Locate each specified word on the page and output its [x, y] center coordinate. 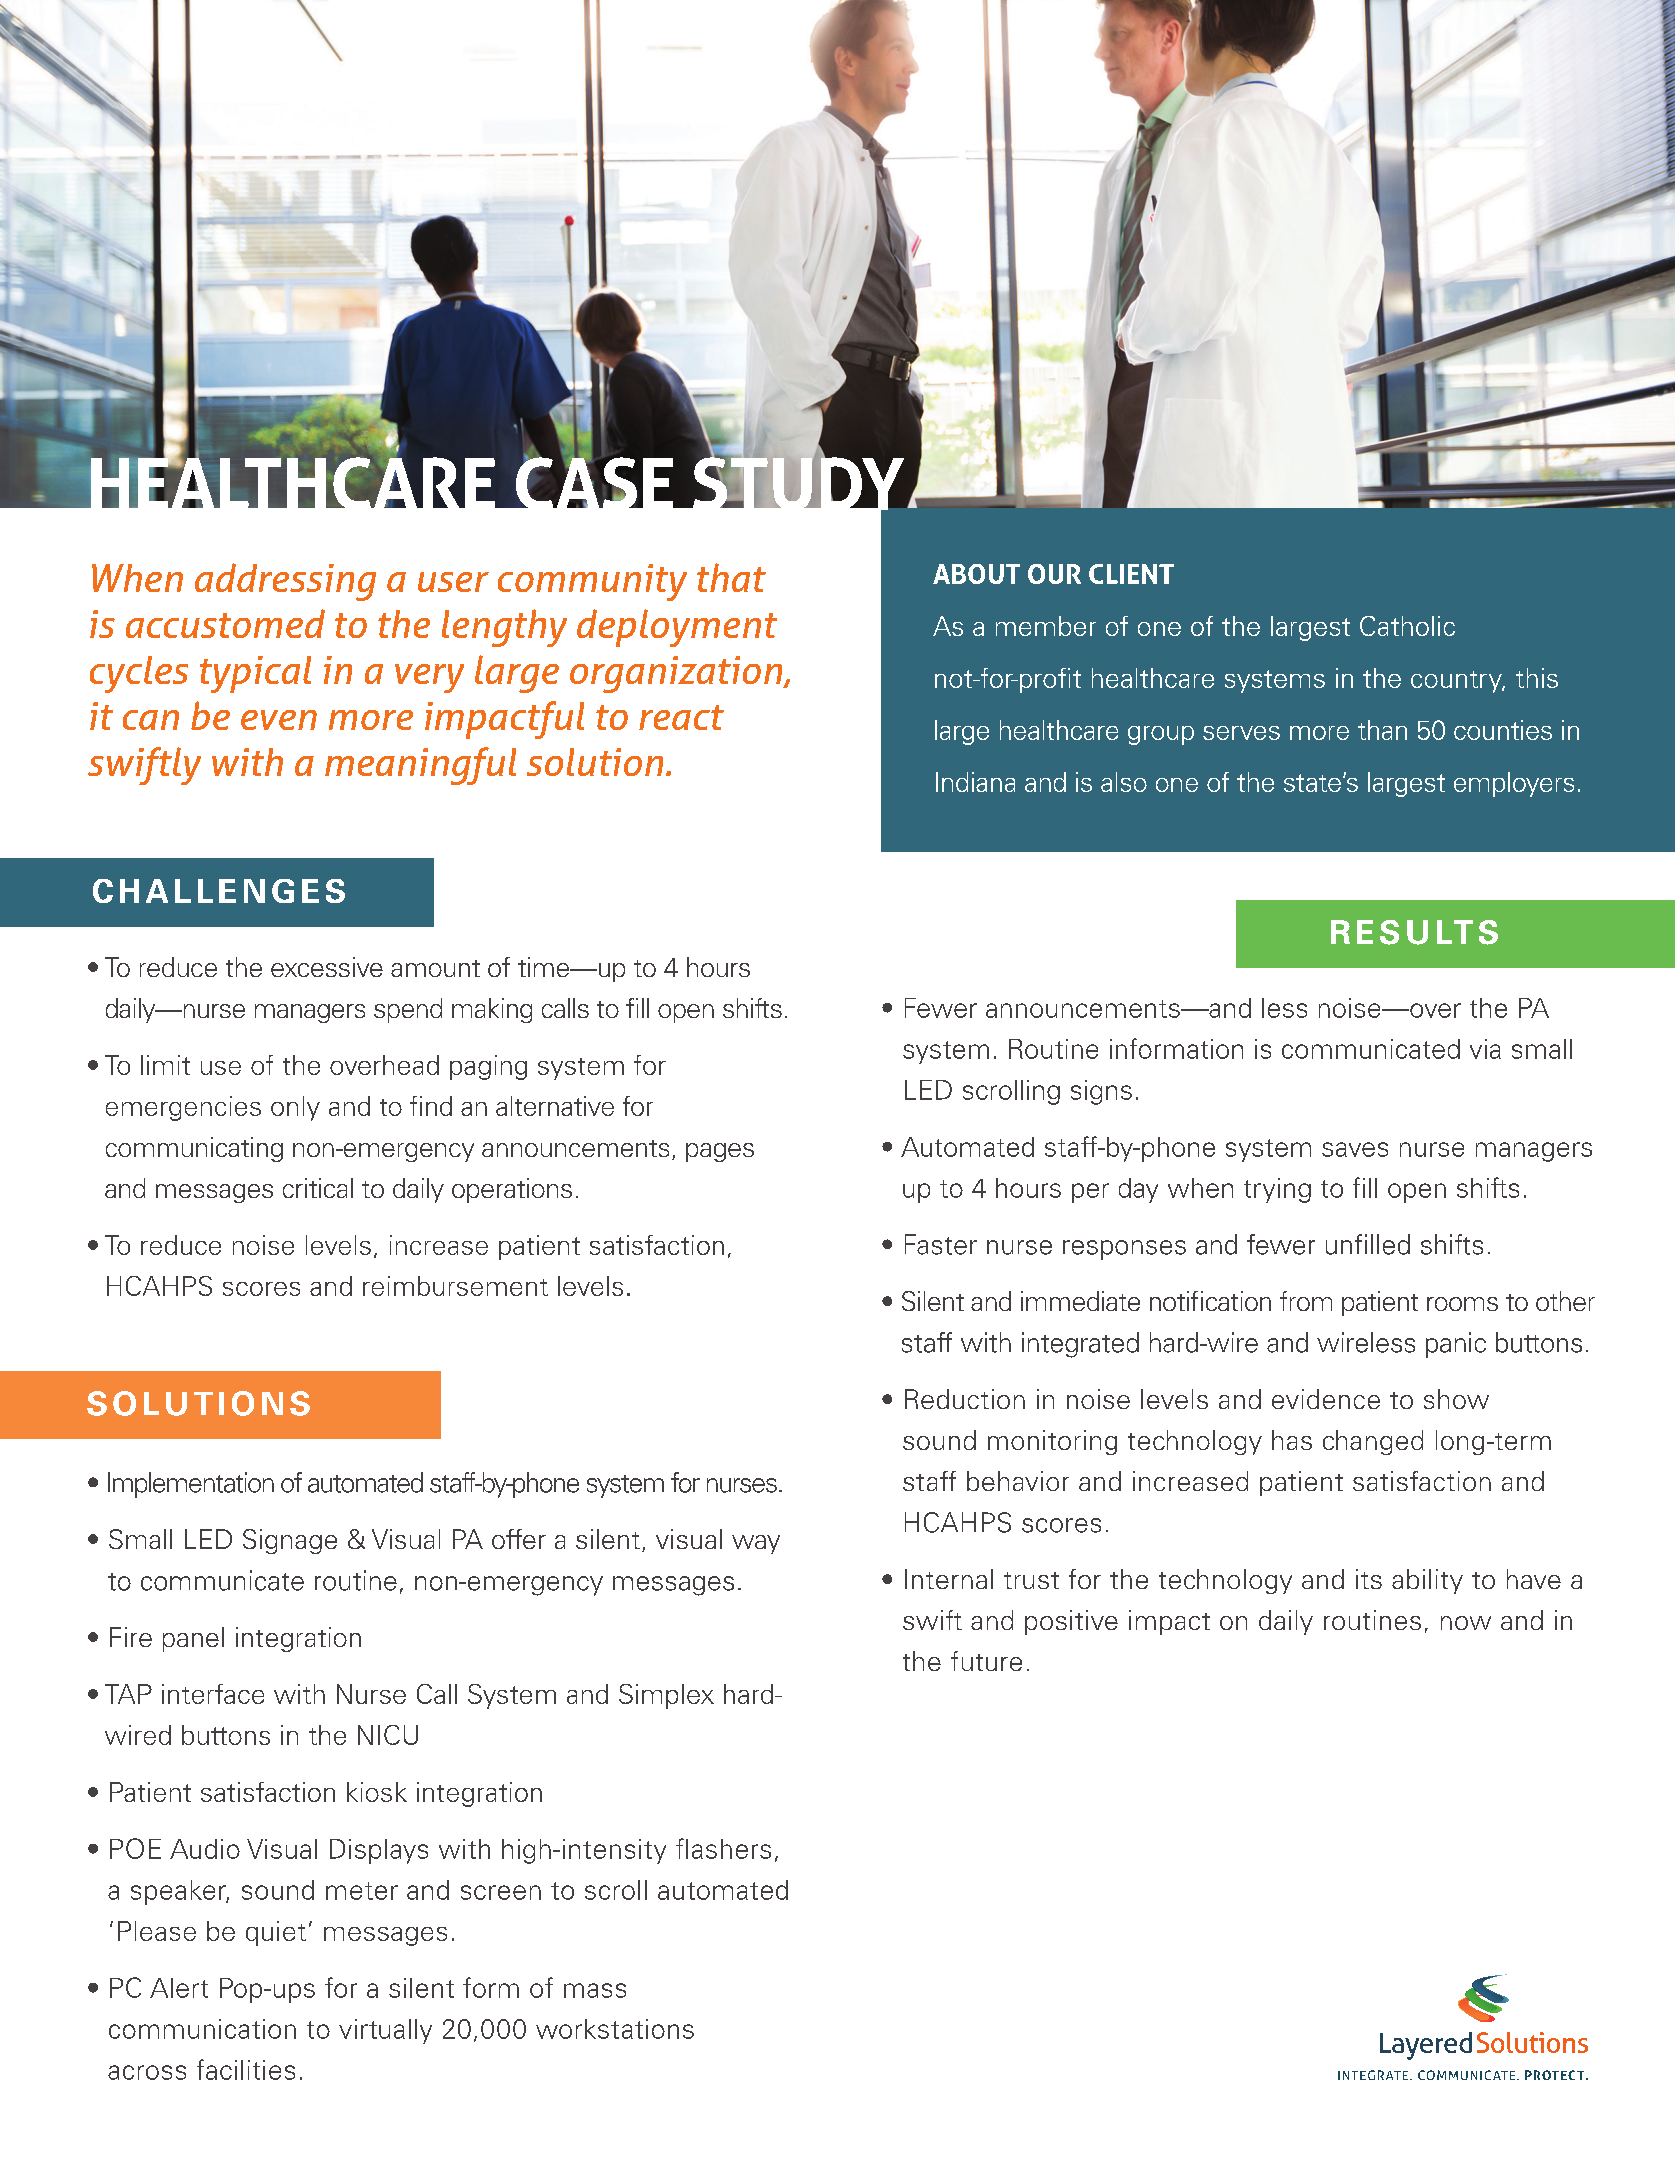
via [1485, 1049]
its [1369, 1579]
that [731, 577]
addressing [285, 582]
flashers [723, 1848]
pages [720, 1152]
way [756, 1544]
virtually [385, 2031]
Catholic [1407, 626]
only [295, 1108]
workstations [615, 2029]
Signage [290, 1541]
